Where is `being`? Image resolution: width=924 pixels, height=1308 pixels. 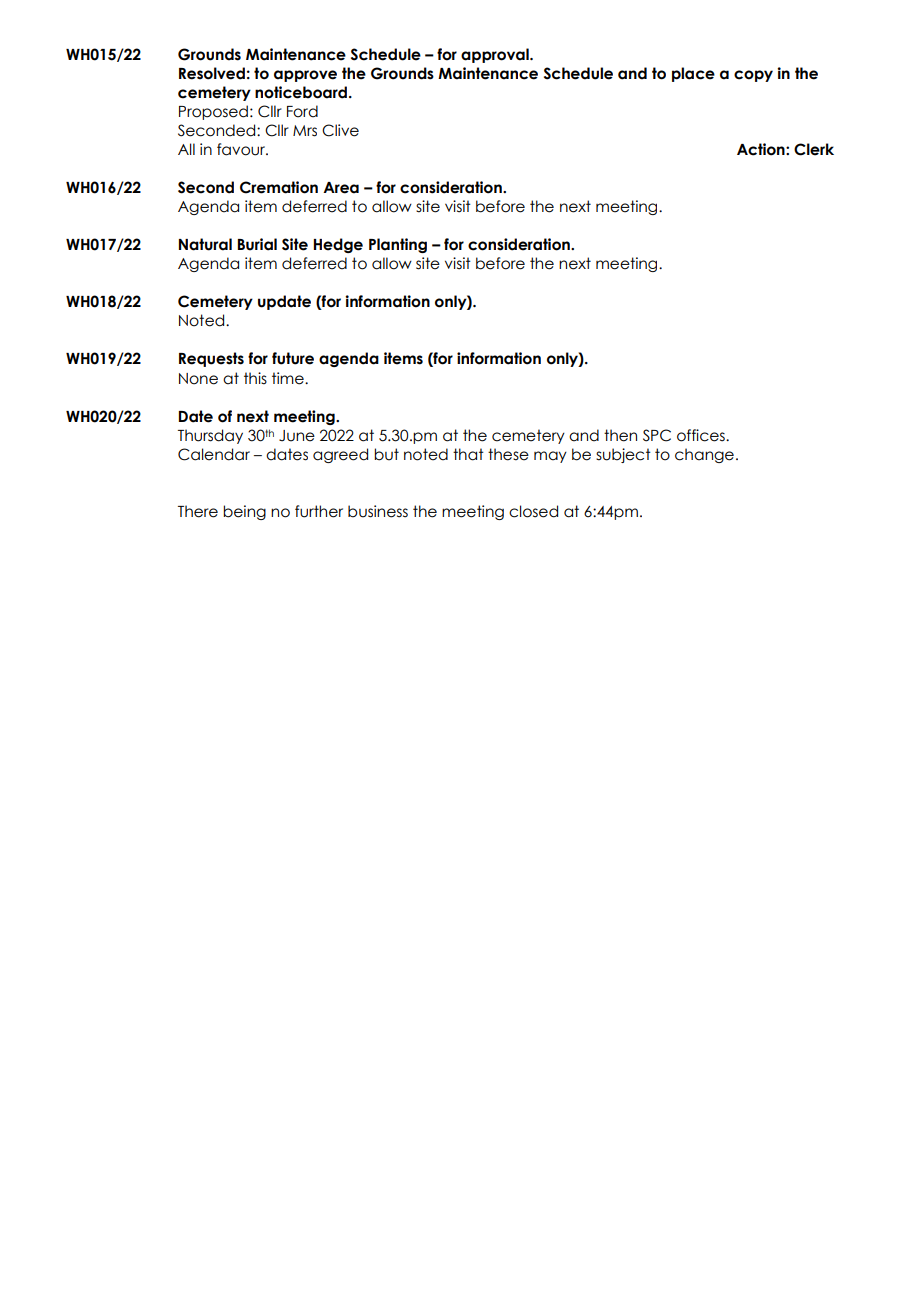 being is located at coordinates (244, 512).
